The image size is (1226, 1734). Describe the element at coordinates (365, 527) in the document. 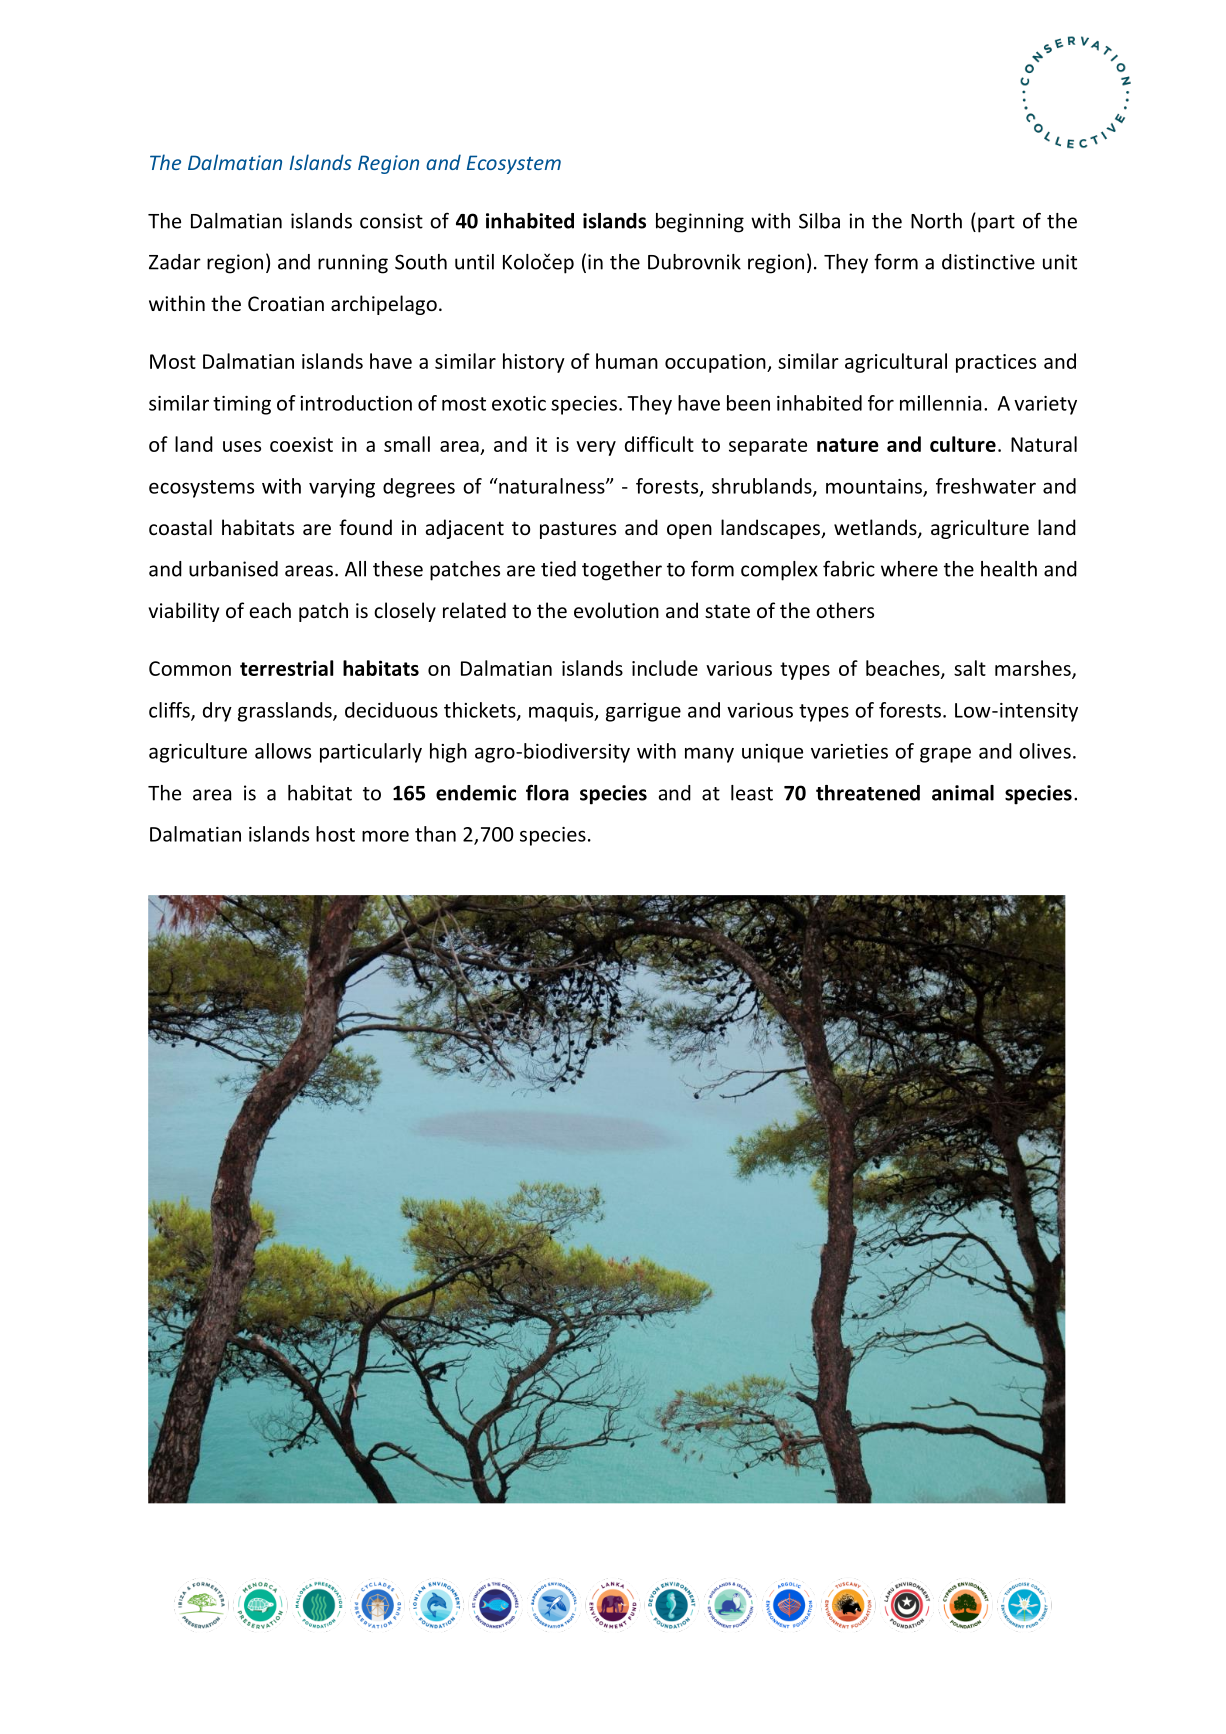

I see `found` at that location.
